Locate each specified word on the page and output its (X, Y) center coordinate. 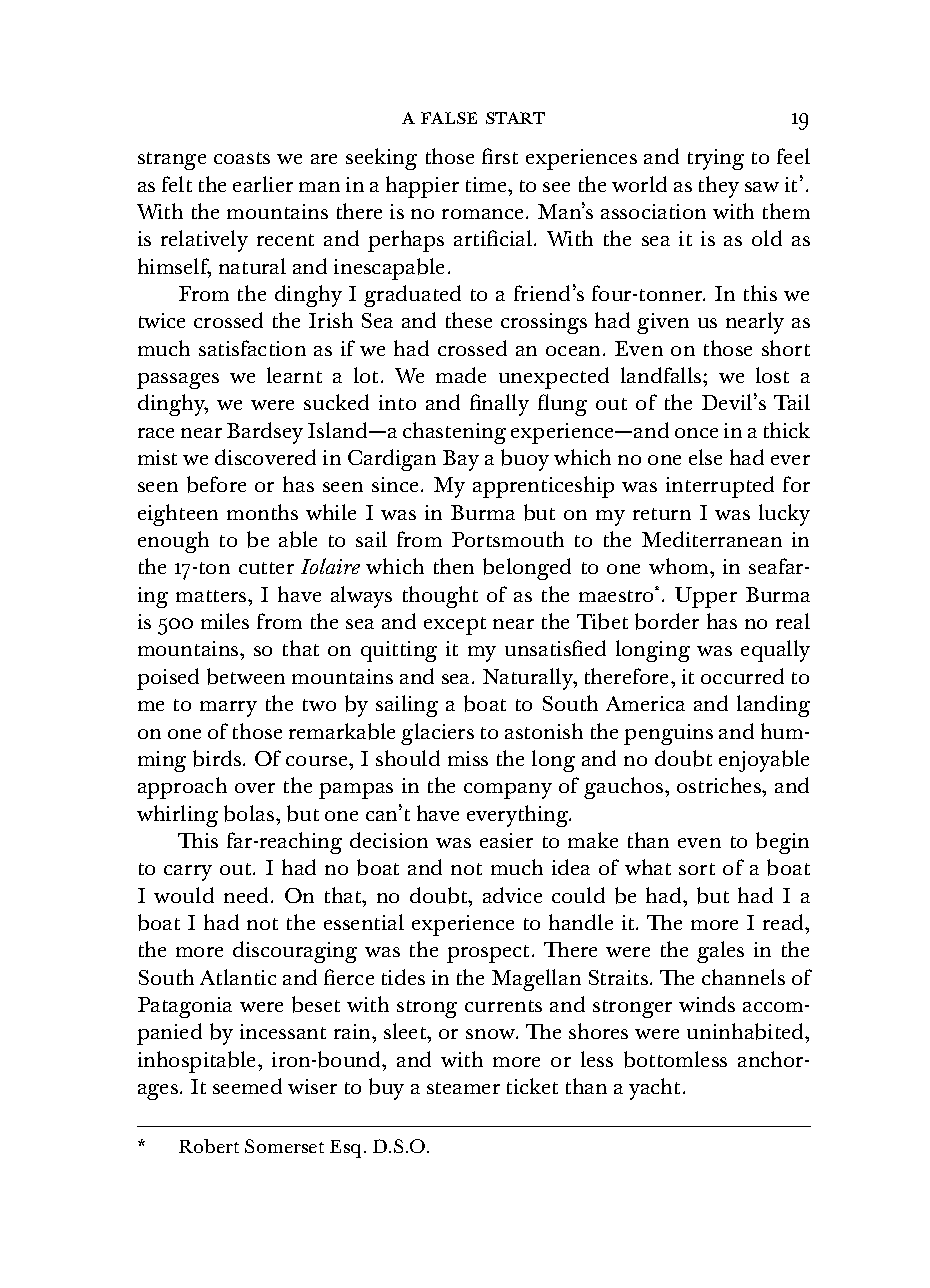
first (500, 156)
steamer (463, 1088)
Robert (209, 1146)
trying (716, 159)
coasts (242, 158)
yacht (654, 1089)
